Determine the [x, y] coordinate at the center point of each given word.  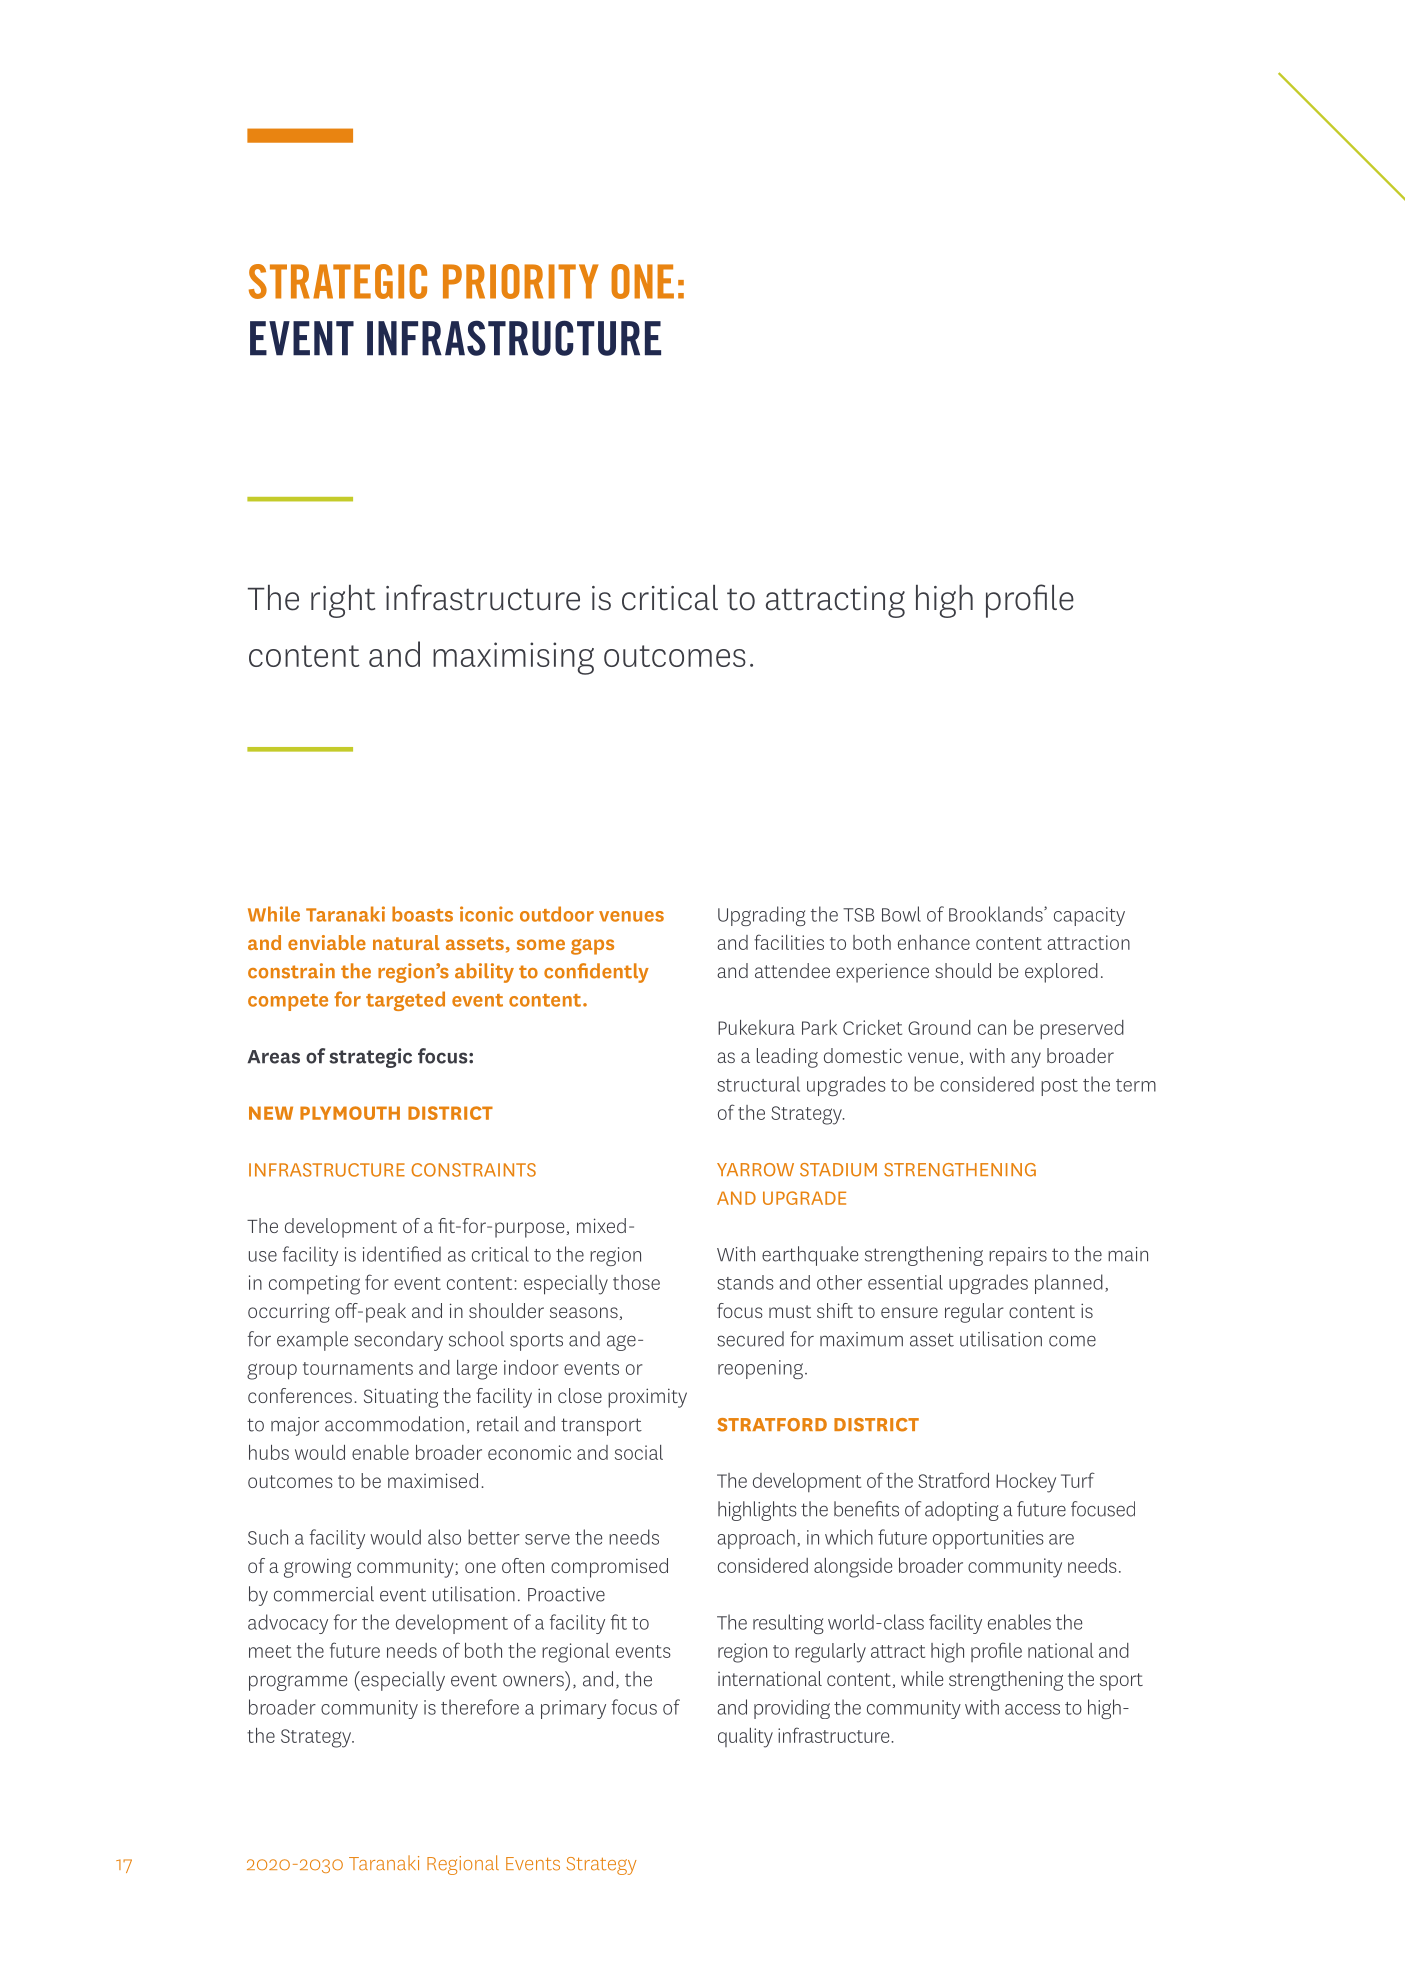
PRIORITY [520, 281]
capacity [1089, 916]
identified [402, 1254]
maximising [513, 658]
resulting [788, 1624]
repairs [1018, 1256]
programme [298, 1683]
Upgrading [762, 916]
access [1032, 1709]
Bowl [901, 914]
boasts [422, 914]
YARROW [755, 1170]
